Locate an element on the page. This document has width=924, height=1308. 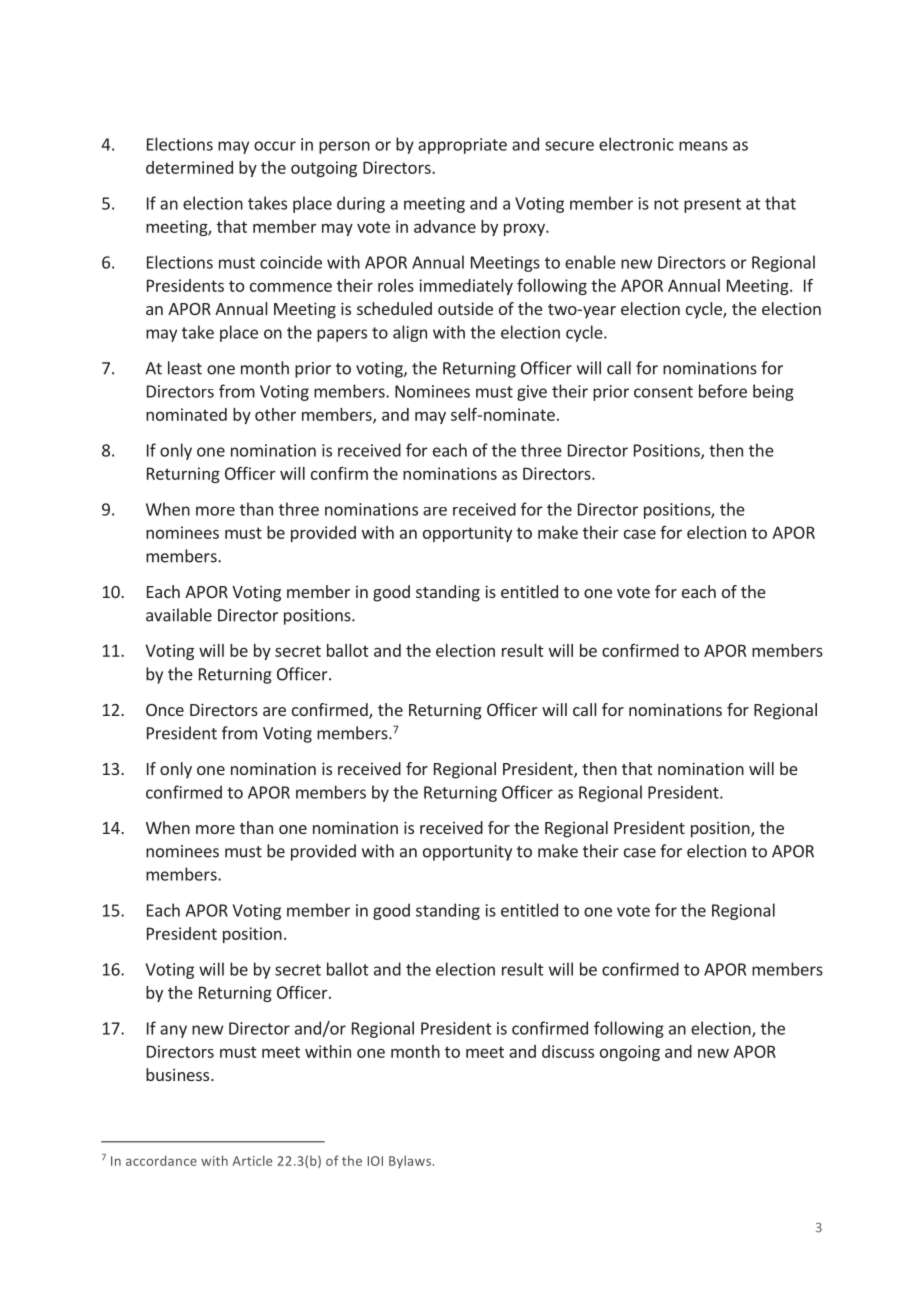
determined is located at coordinates (189, 167).
